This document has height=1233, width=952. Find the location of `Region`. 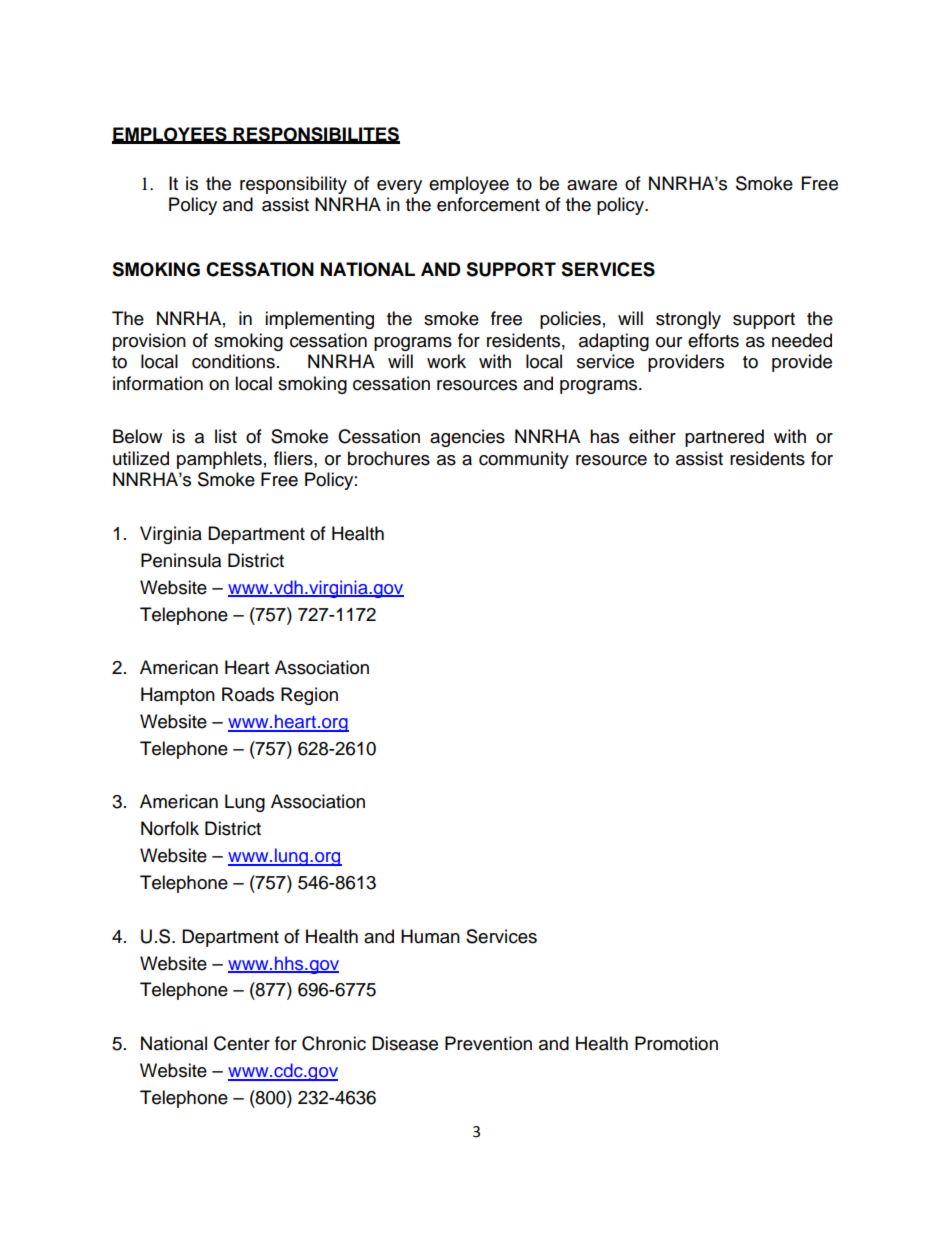

Region is located at coordinates (309, 696).
